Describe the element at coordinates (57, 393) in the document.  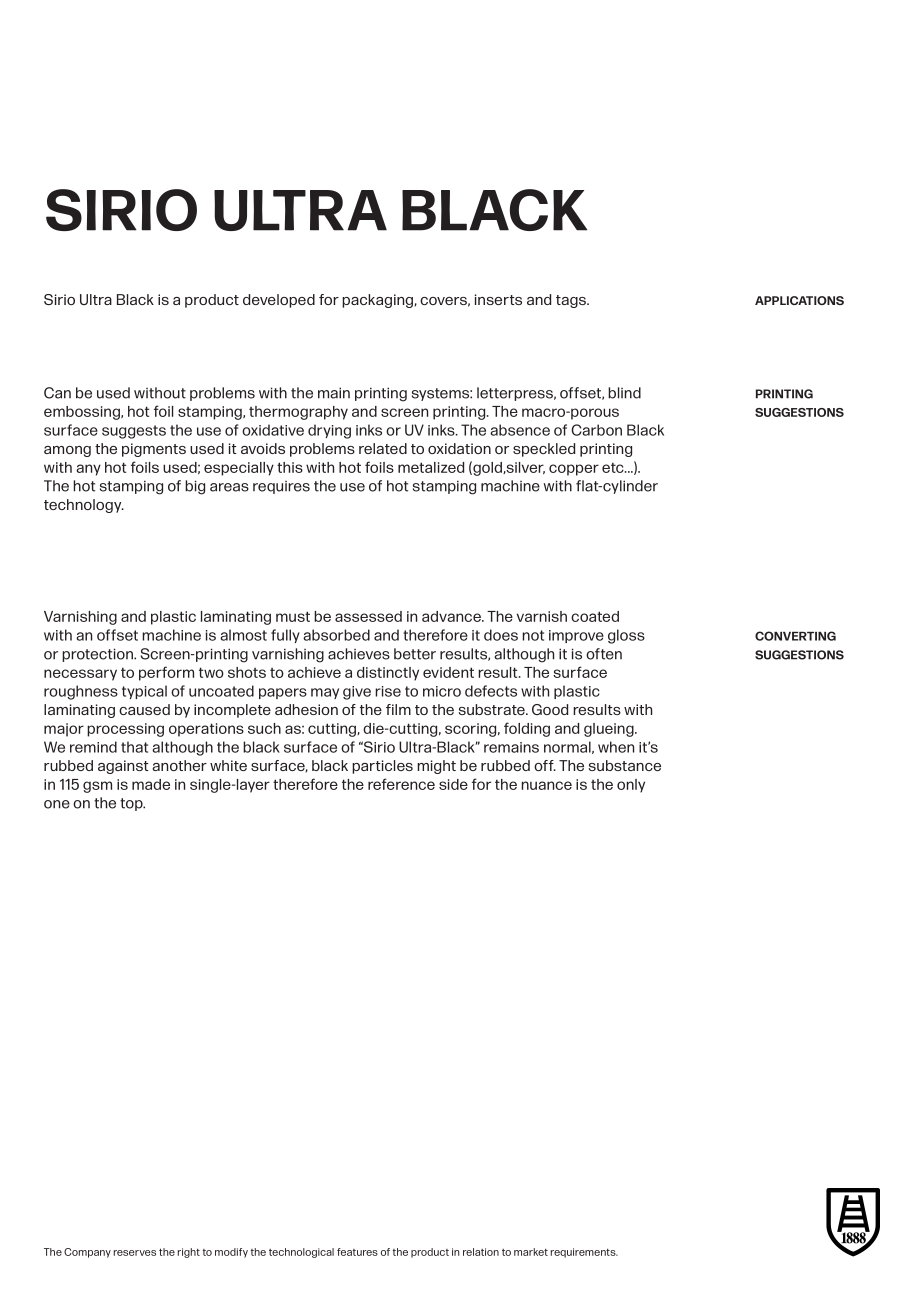
I see `Can` at that location.
